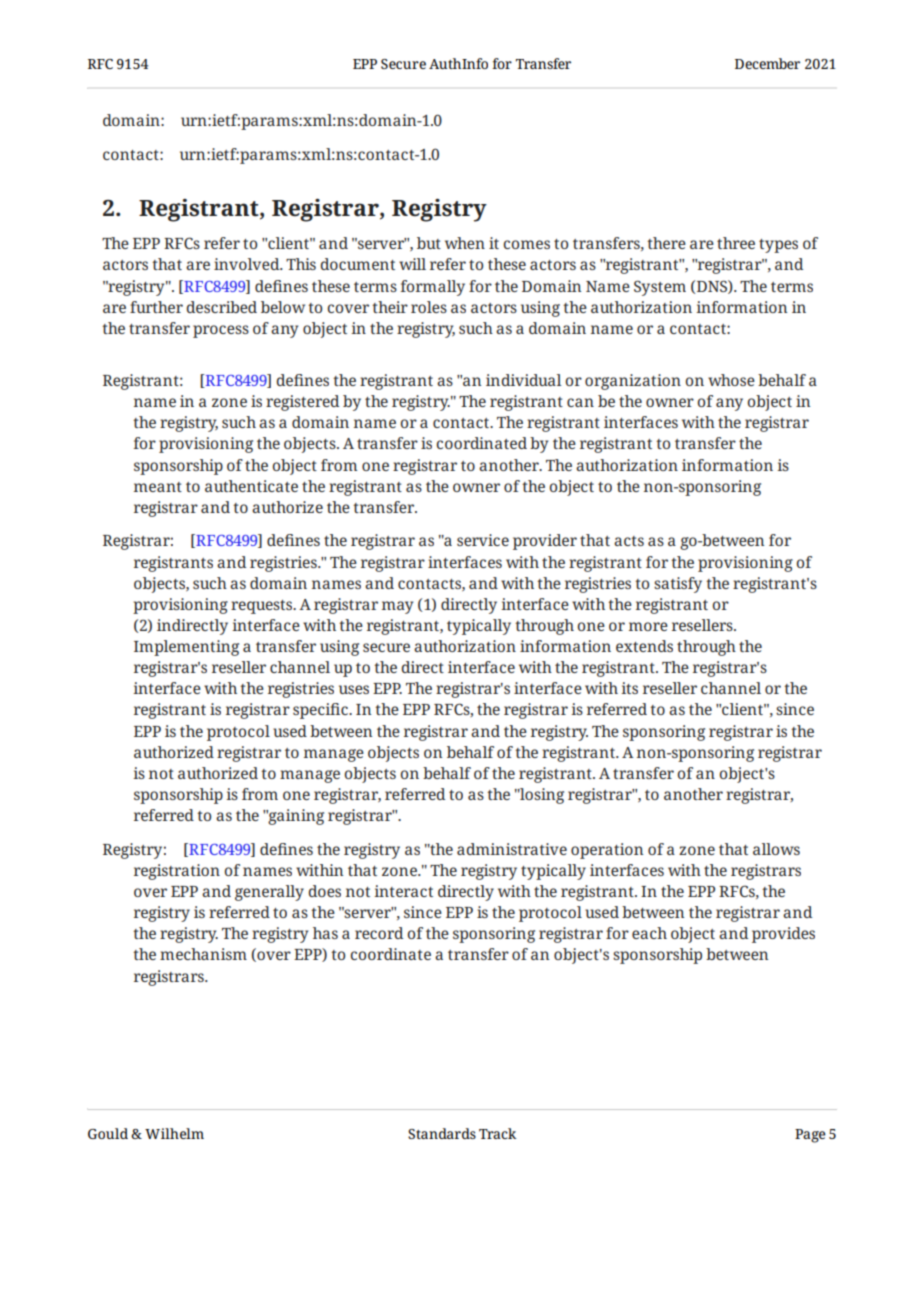  I want to click on Wilhelm, so click(174, 1133).
